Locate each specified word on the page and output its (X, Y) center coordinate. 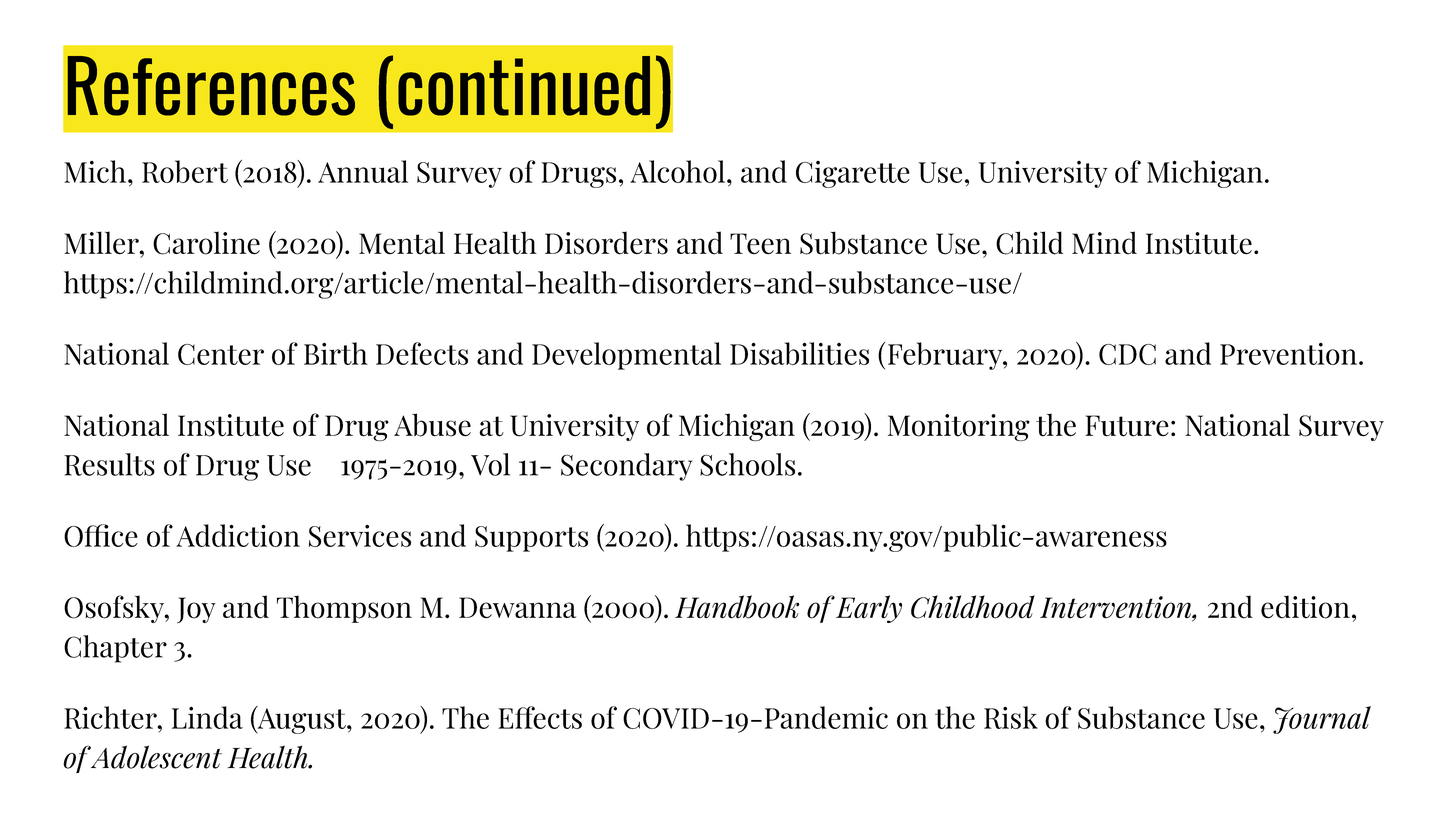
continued (524, 86)
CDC (1127, 354)
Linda (207, 717)
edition (1305, 607)
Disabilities (799, 353)
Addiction (238, 535)
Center (221, 354)
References (211, 86)
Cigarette (853, 174)
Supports (531, 539)
